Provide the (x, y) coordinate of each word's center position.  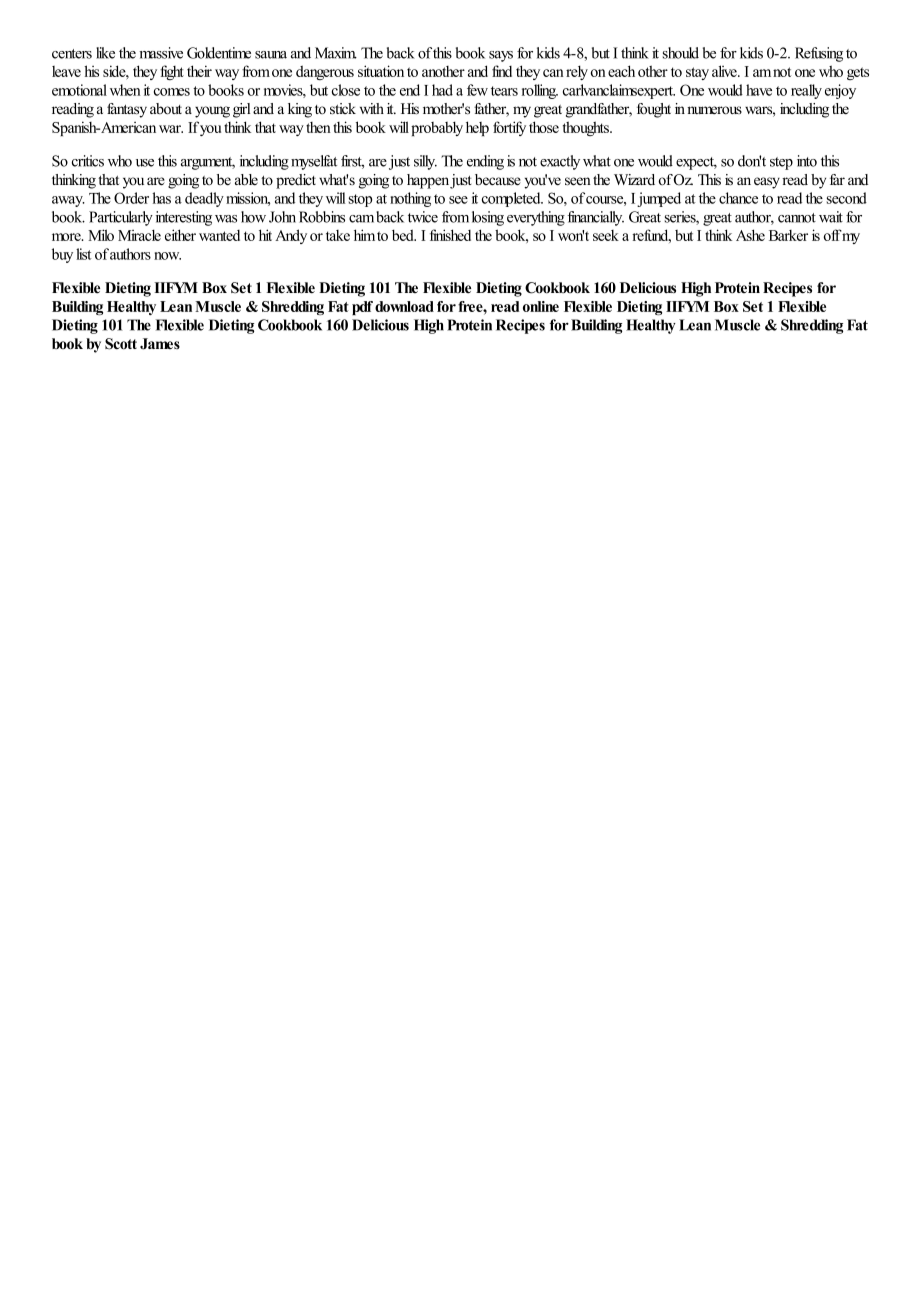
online (541, 306)
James (160, 344)
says (501, 56)
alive (725, 71)
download (404, 306)
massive (161, 53)
